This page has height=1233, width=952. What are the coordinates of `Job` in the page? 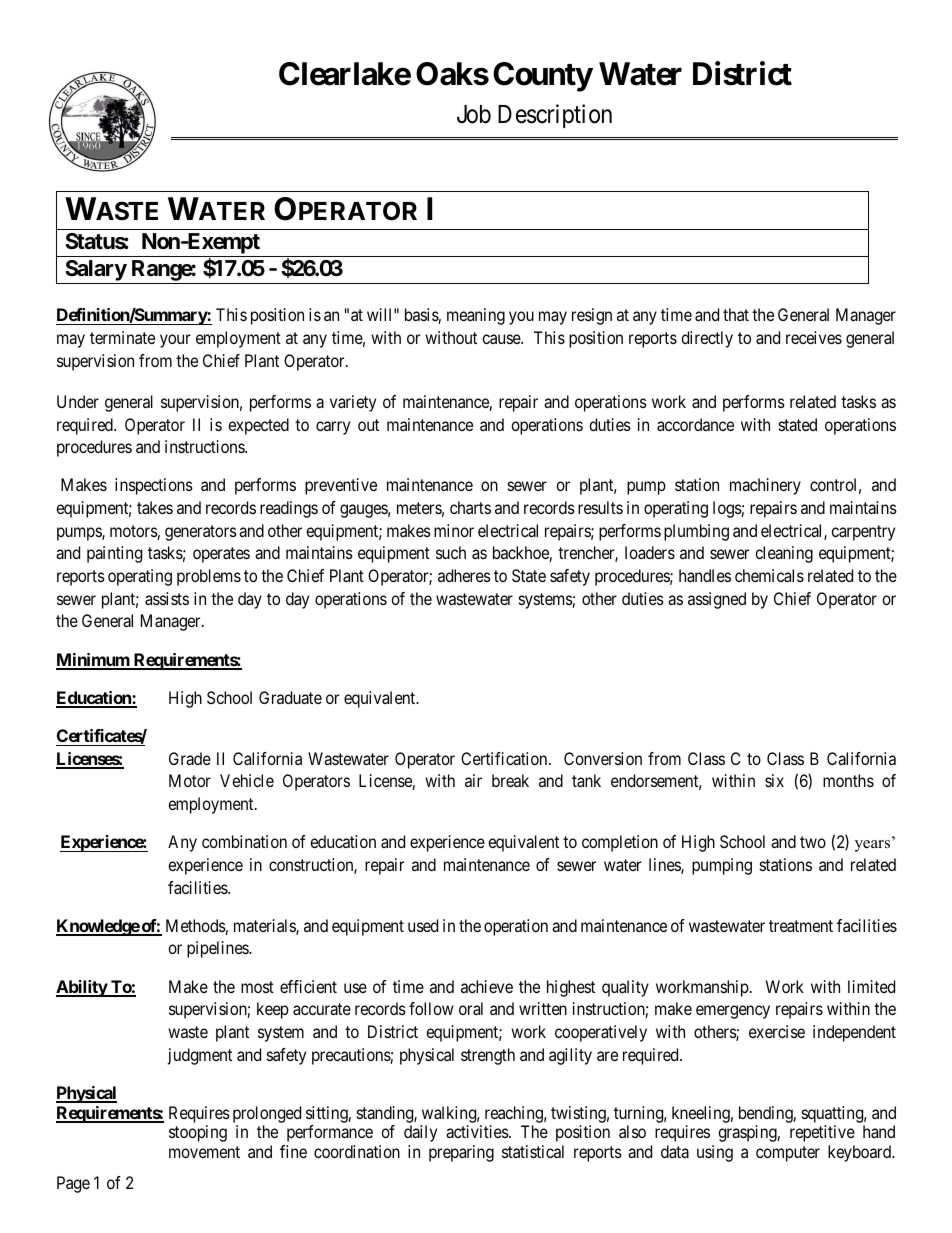 It's located at (474, 114).
